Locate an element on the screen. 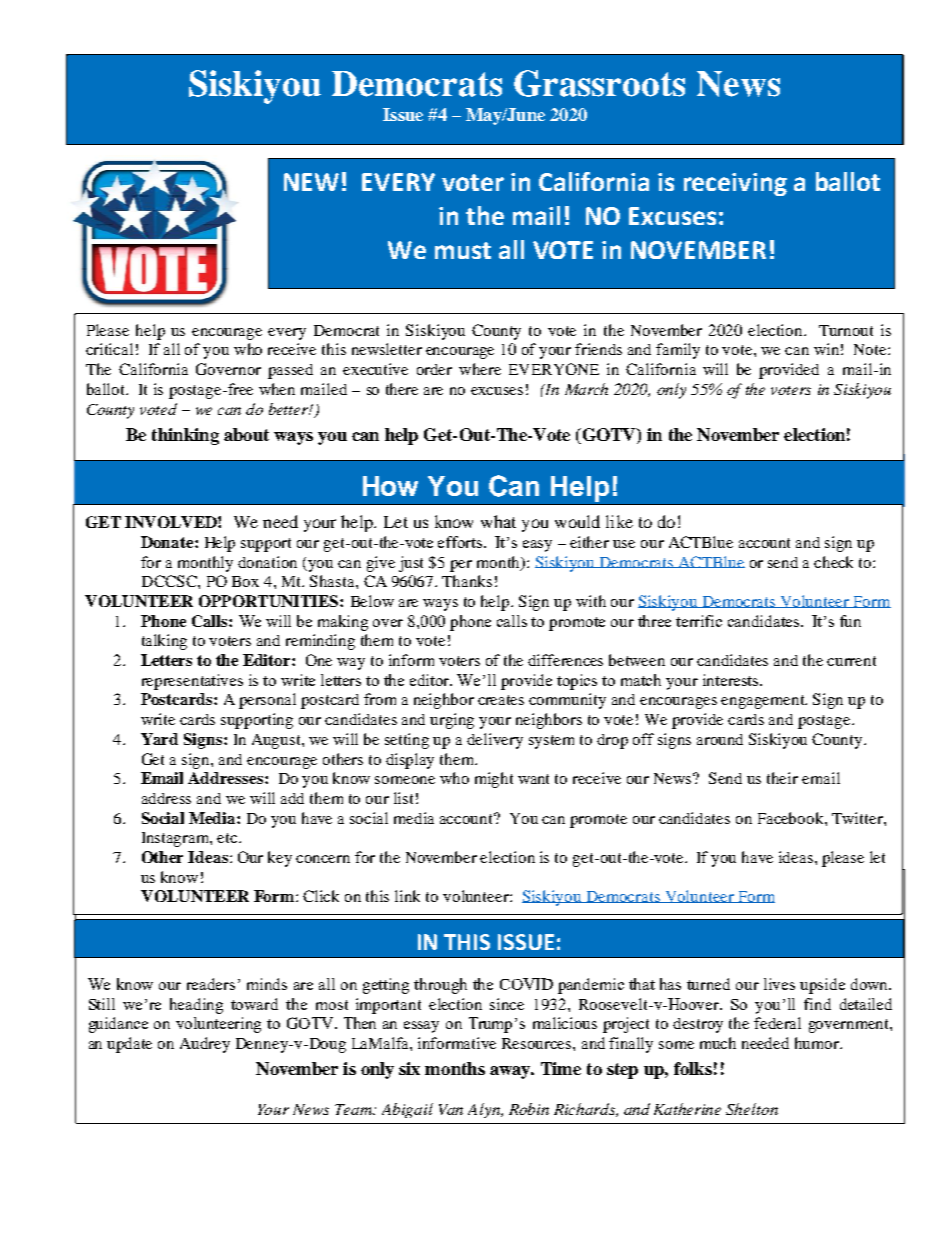  their is located at coordinates (782, 778).
